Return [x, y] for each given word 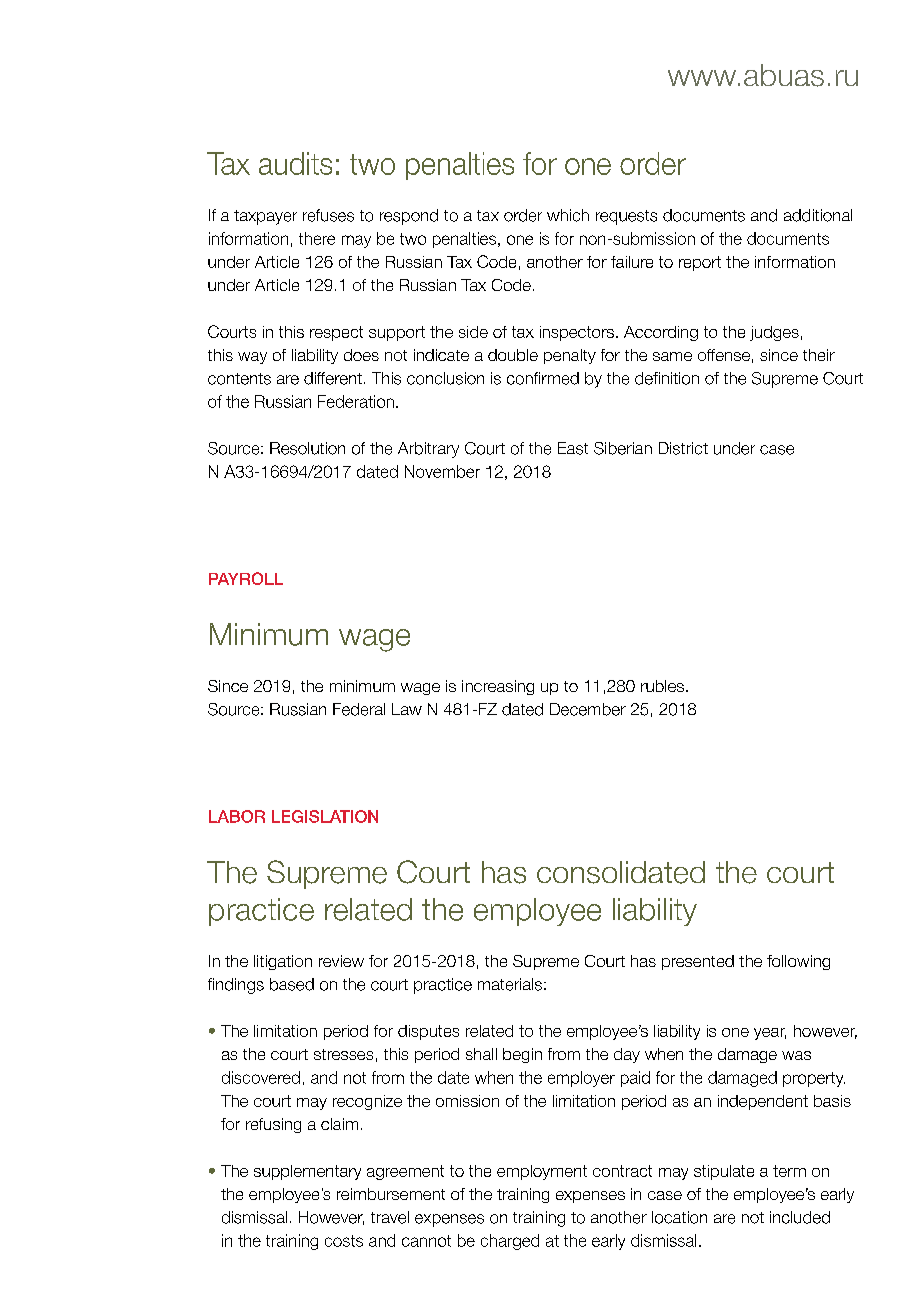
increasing [498, 687]
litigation [283, 962]
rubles [662, 686]
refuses [328, 215]
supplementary [307, 1172]
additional [818, 215]
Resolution [307, 448]
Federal [359, 709]
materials [510, 984]
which [568, 215]
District [683, 448]
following [798, 962]
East [573, 448]
